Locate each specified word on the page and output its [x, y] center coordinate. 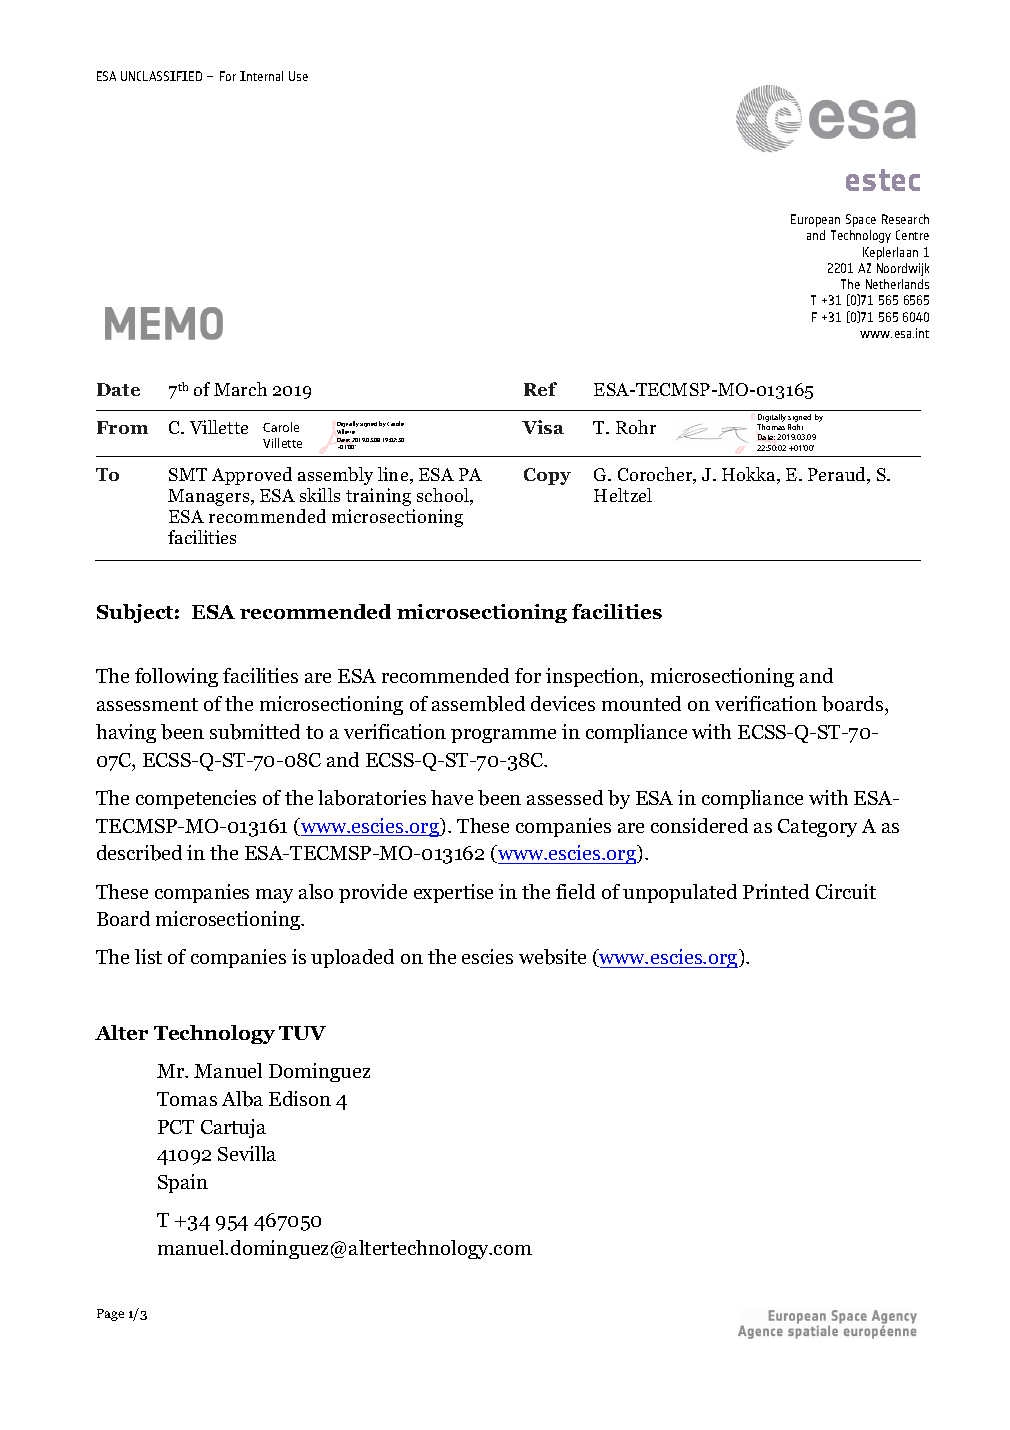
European [815, 220]
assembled [478, 704]
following [176, 677]
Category [817, 828]
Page [110, 1315]
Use [298, 76]
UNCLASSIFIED [161, 76]
